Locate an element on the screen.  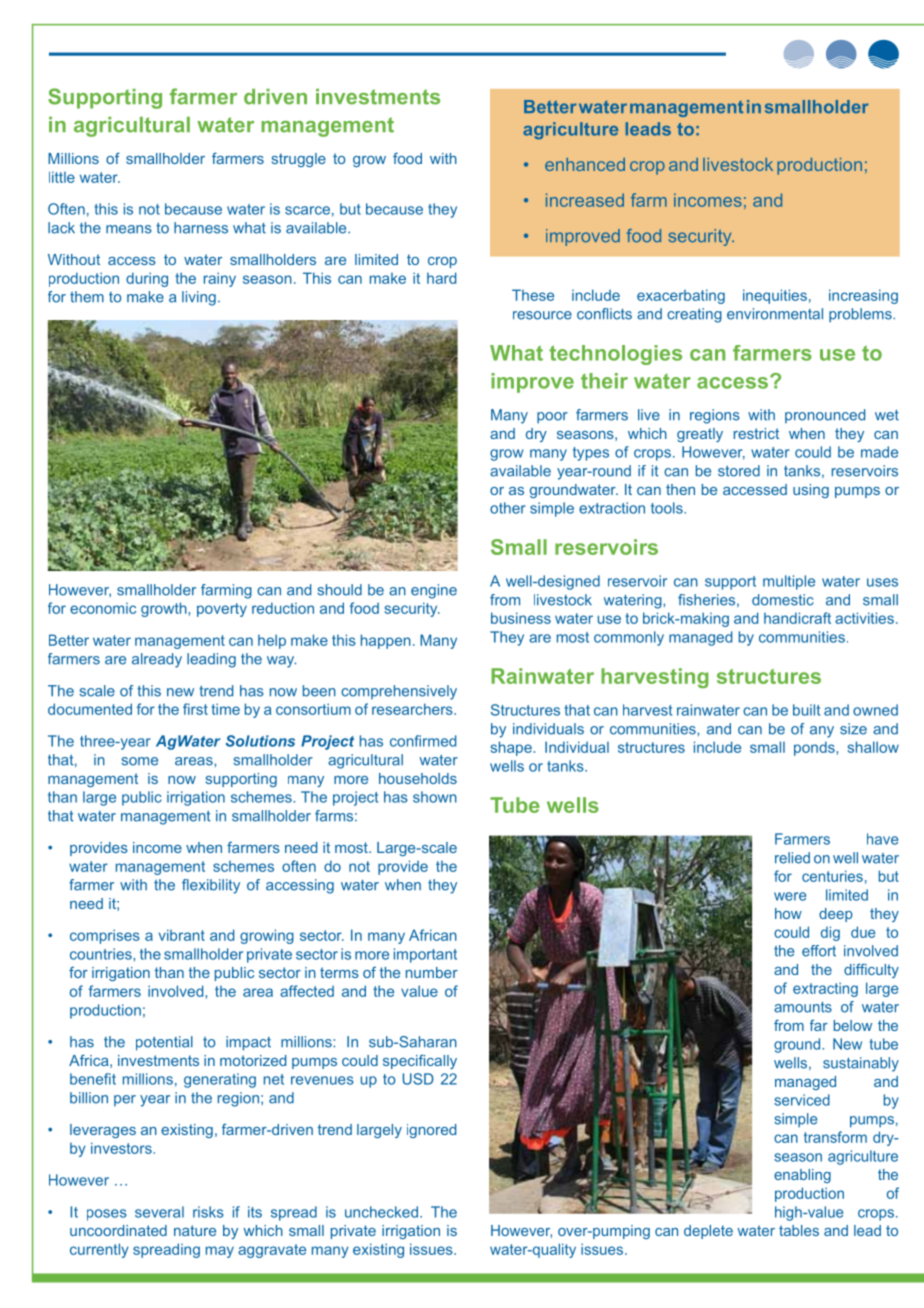
increased is located at coordinates (585, 200).
